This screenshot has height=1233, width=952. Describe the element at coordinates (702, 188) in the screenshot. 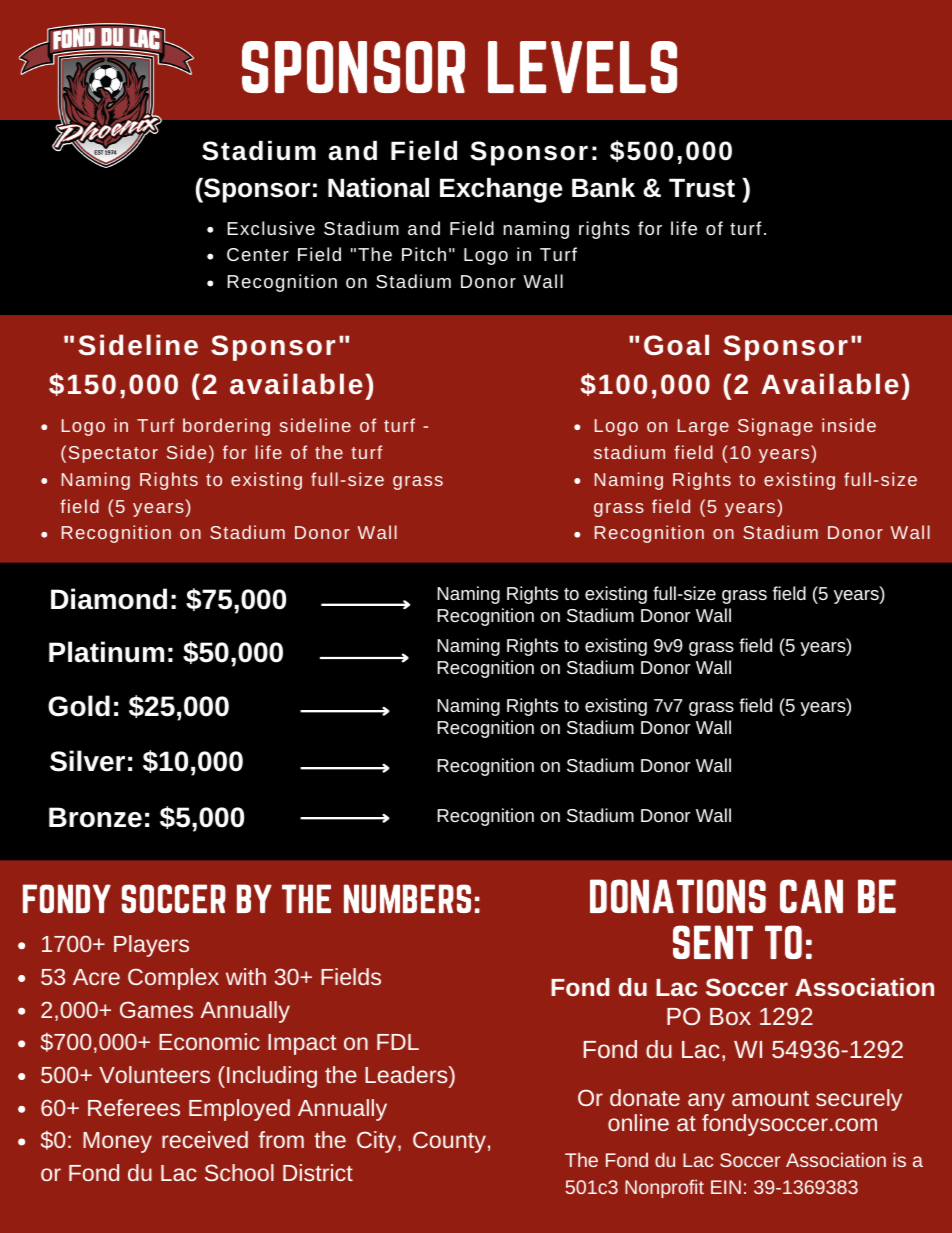

I see `Trust` at that location.
